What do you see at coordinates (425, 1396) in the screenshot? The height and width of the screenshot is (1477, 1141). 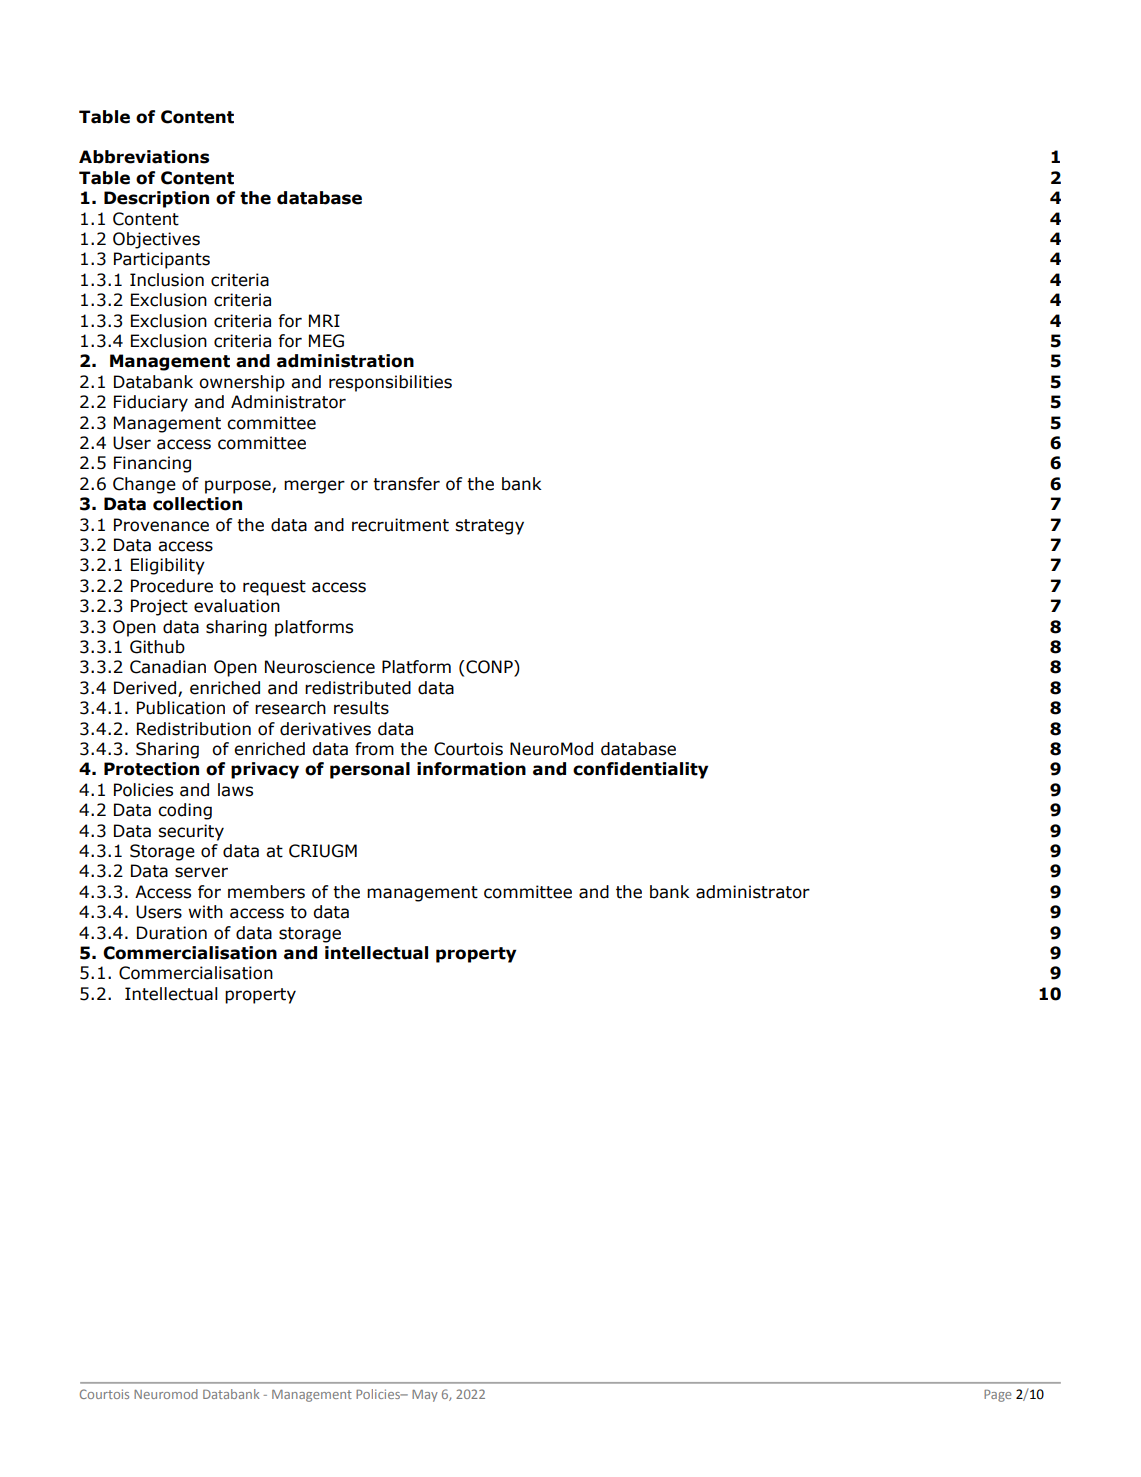 I see `May` at bounding box center [425, 1396].
